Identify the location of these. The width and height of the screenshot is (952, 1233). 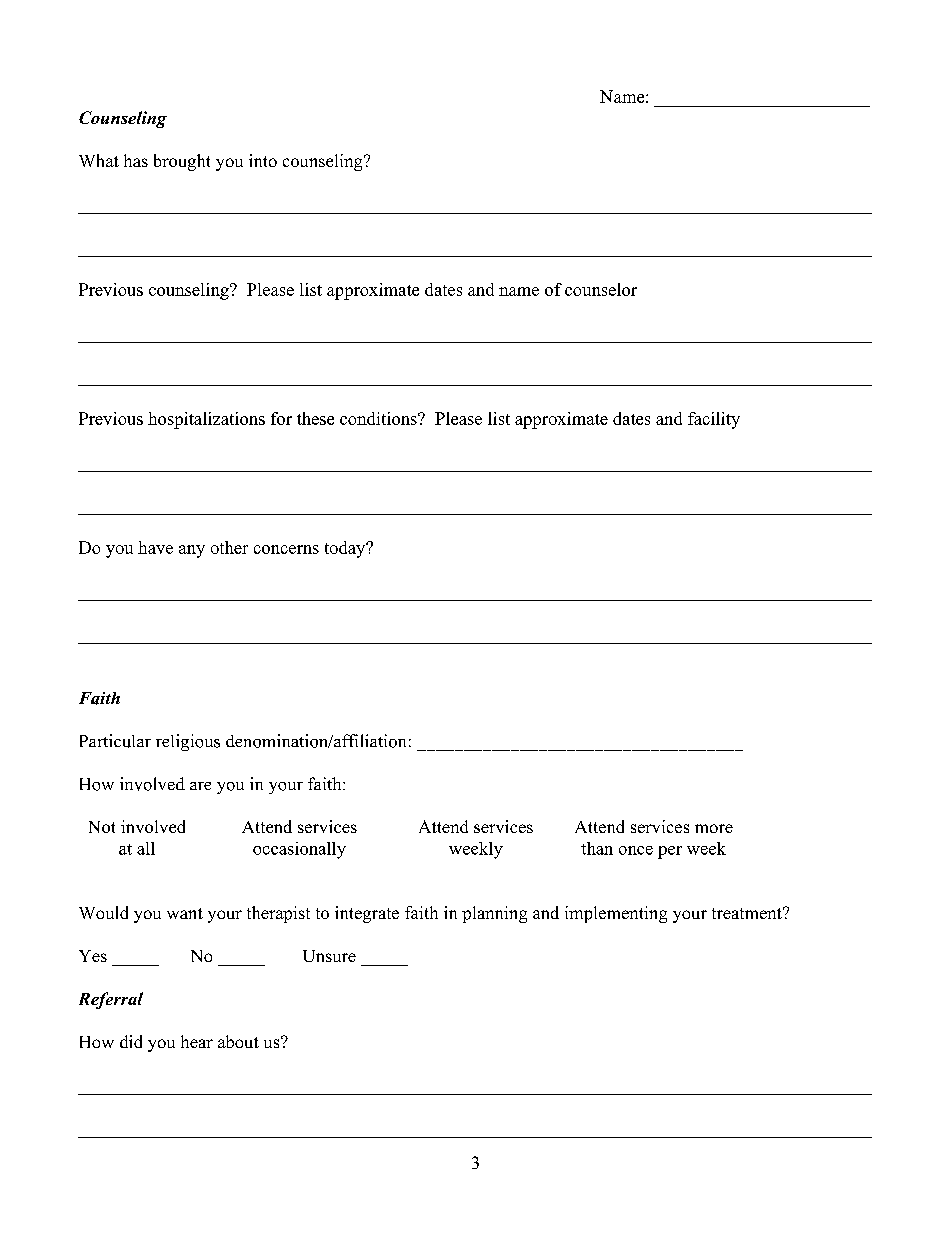
(315, 418).
